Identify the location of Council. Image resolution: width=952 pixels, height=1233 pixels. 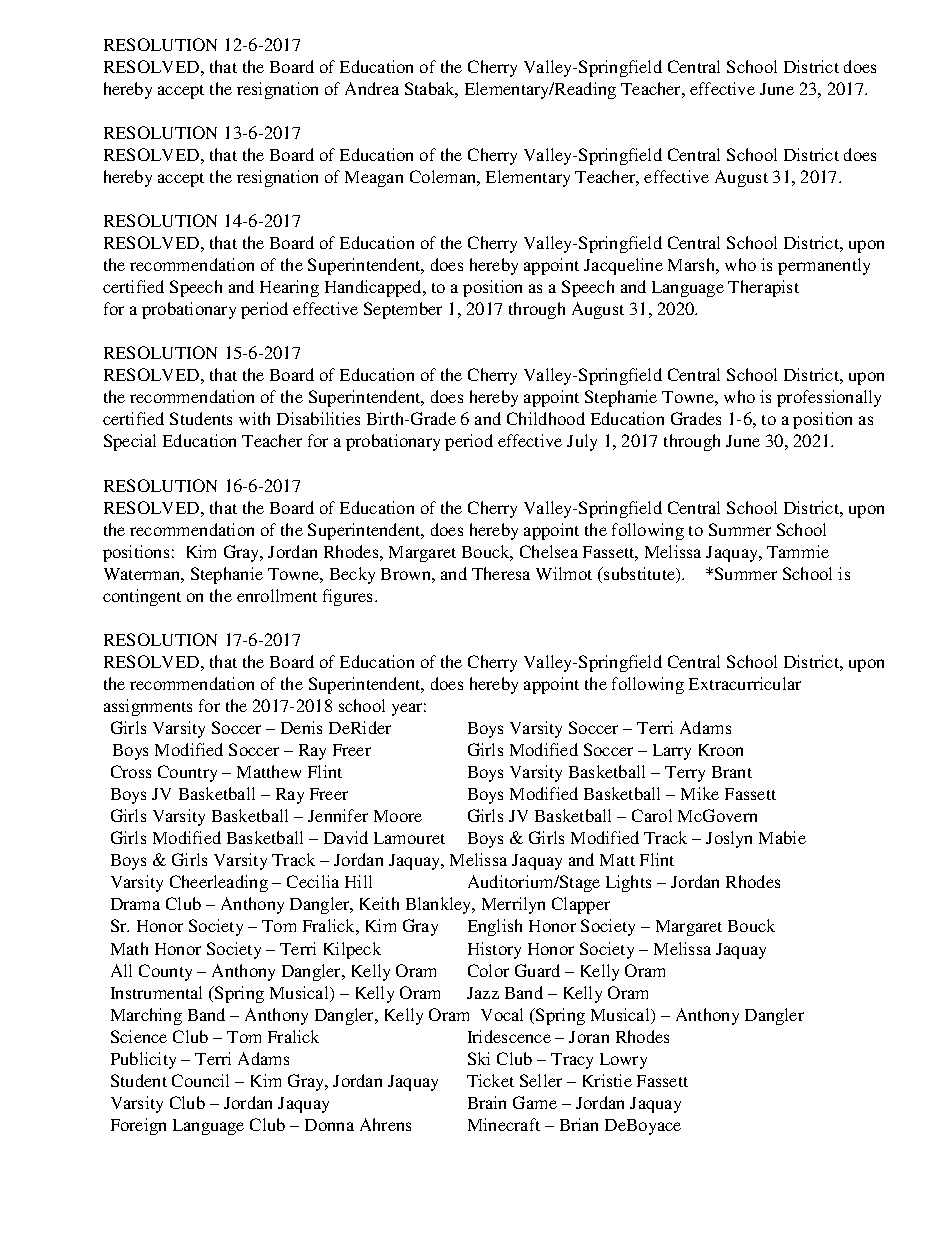
(200, 1080).
